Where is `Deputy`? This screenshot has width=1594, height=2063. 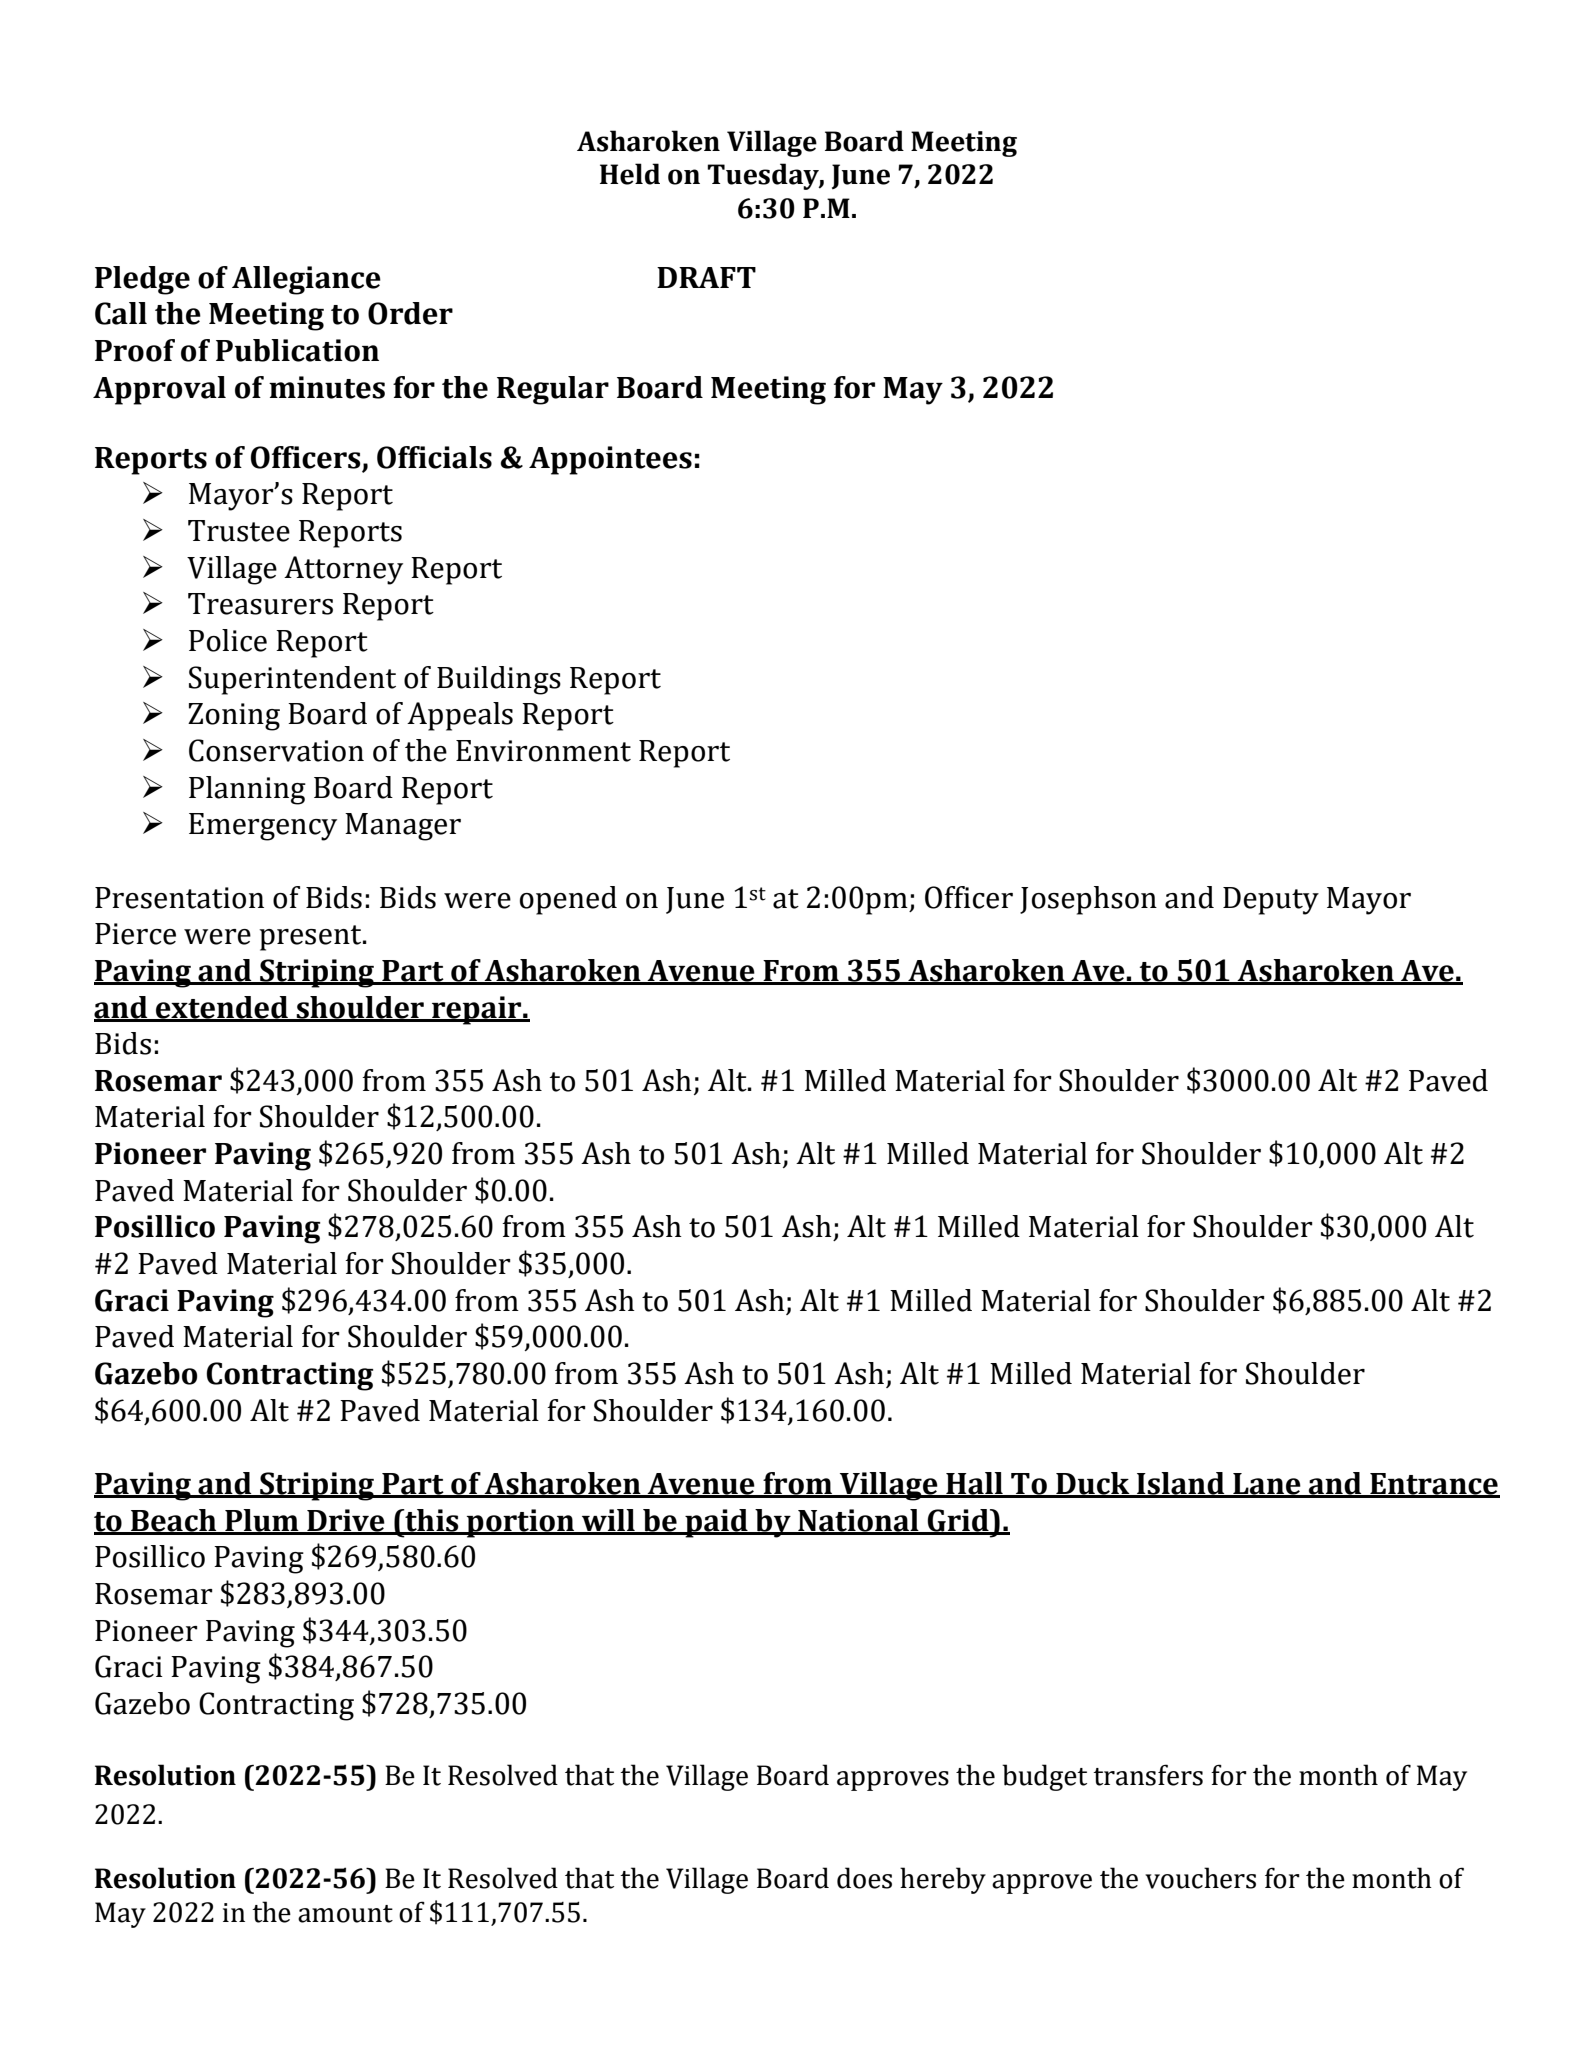 Deputy is located at coordinates (1271, 901).
